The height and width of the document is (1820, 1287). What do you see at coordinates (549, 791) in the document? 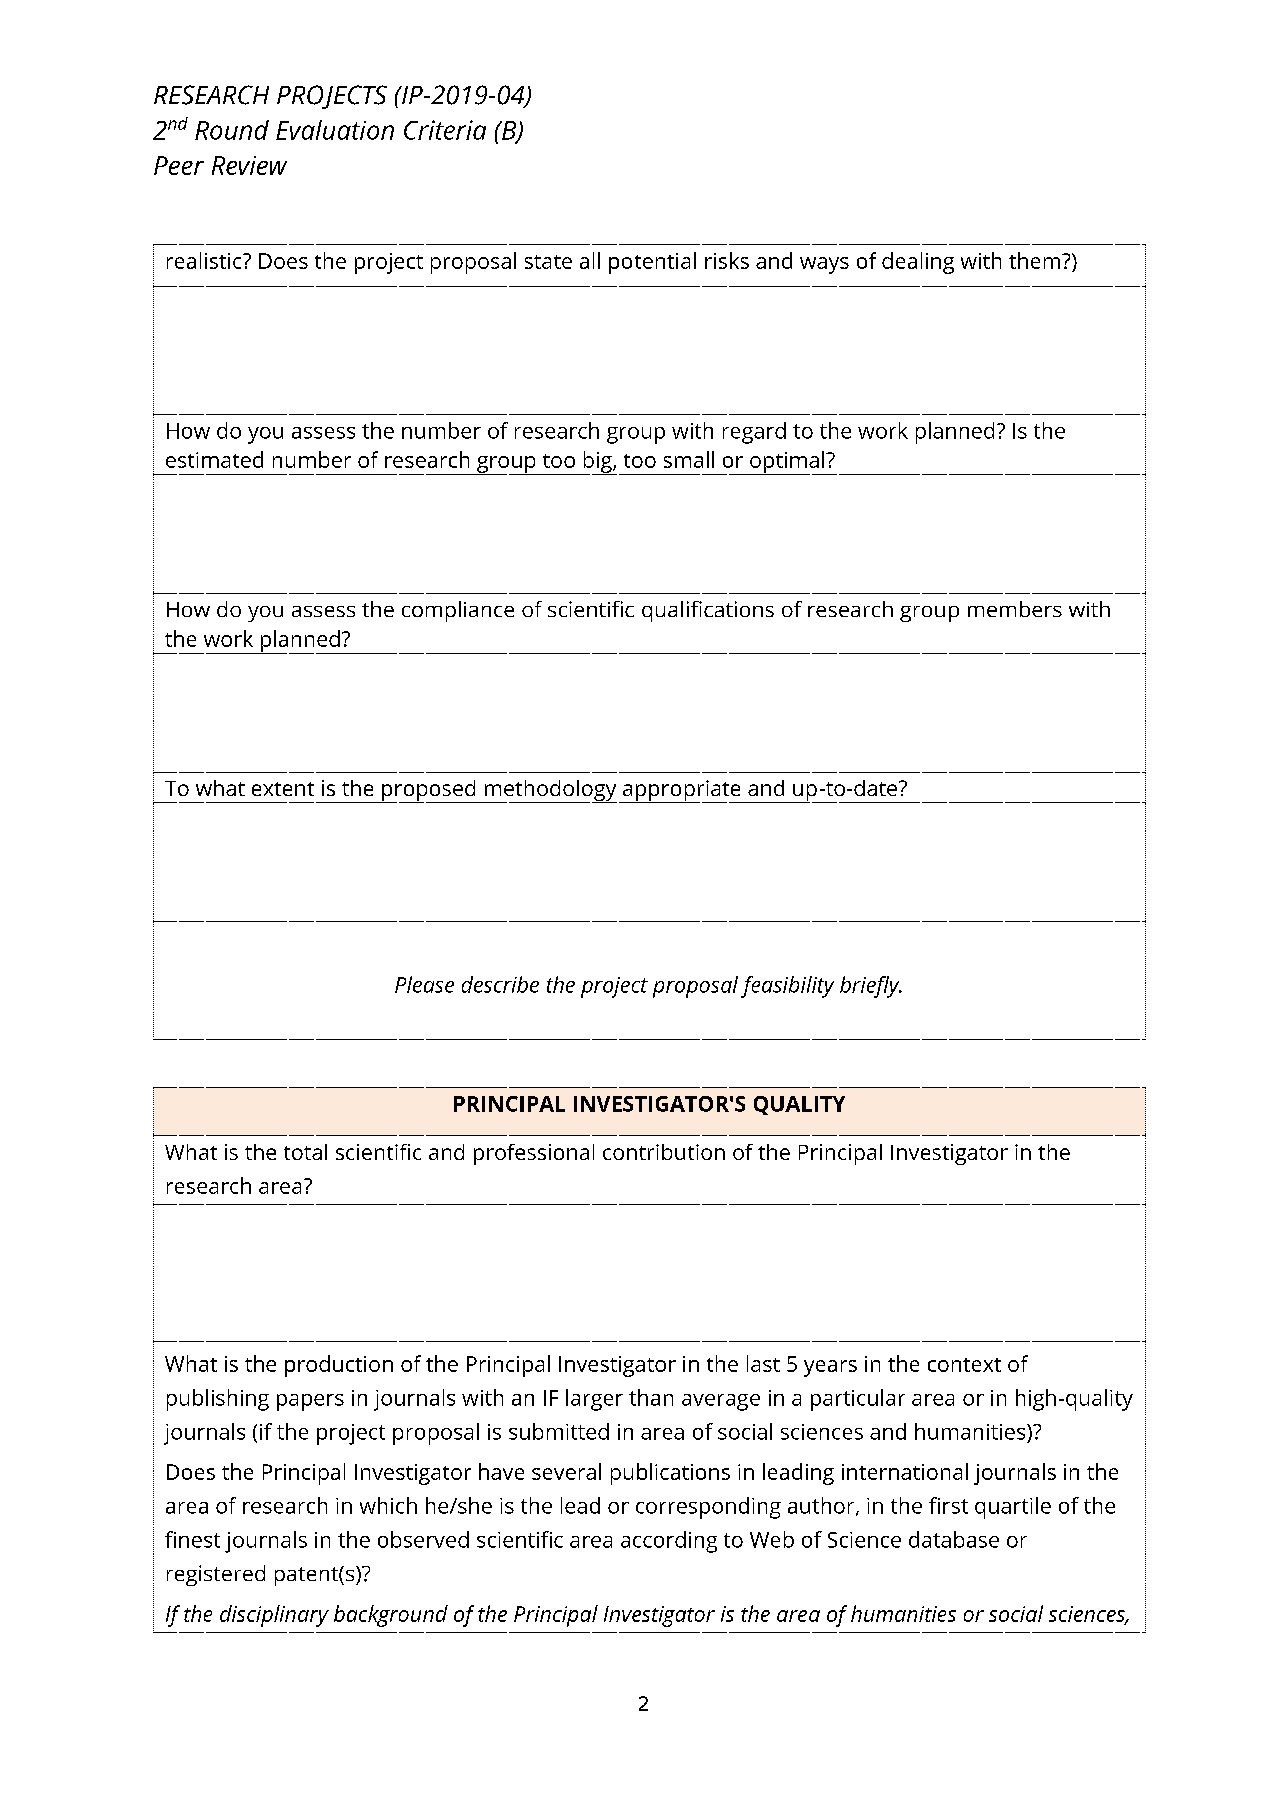
I see `methodology` at bounding box center [549, 791].
